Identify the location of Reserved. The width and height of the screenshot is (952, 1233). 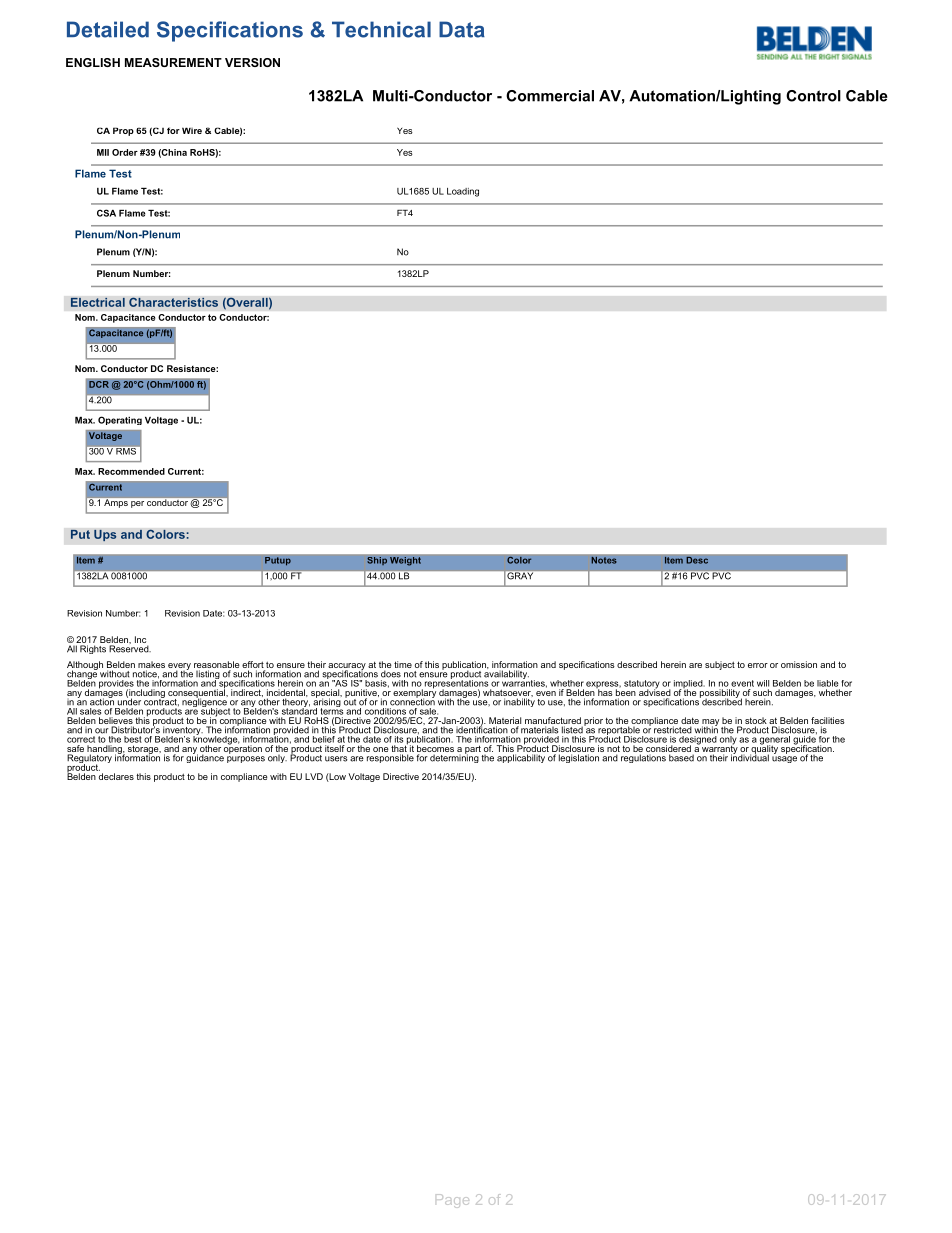
(130, 648).
